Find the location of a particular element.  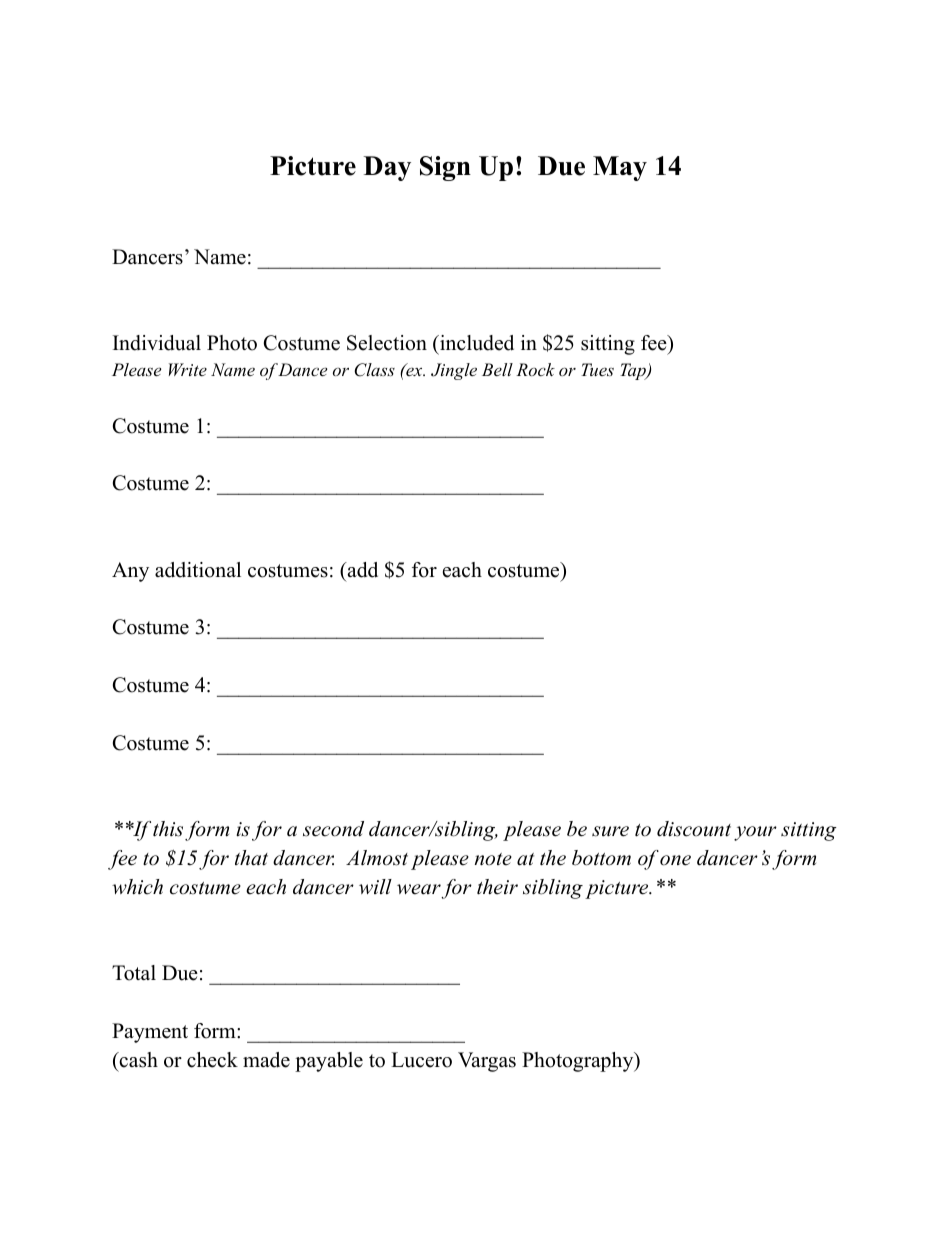

Sign is located at coordinates (445, 168).
